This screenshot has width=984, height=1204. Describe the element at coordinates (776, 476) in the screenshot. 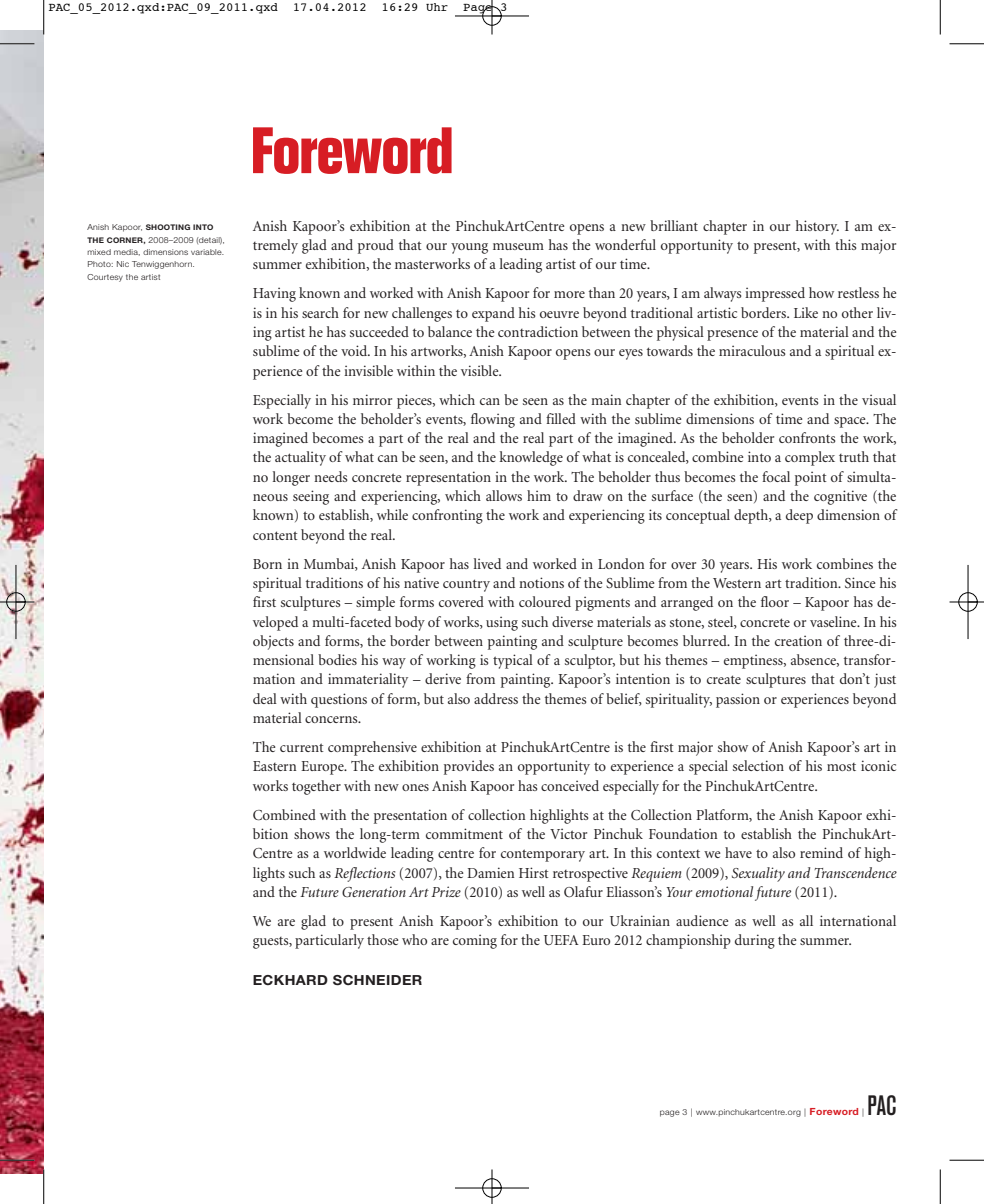

I see `focal` at that location.
